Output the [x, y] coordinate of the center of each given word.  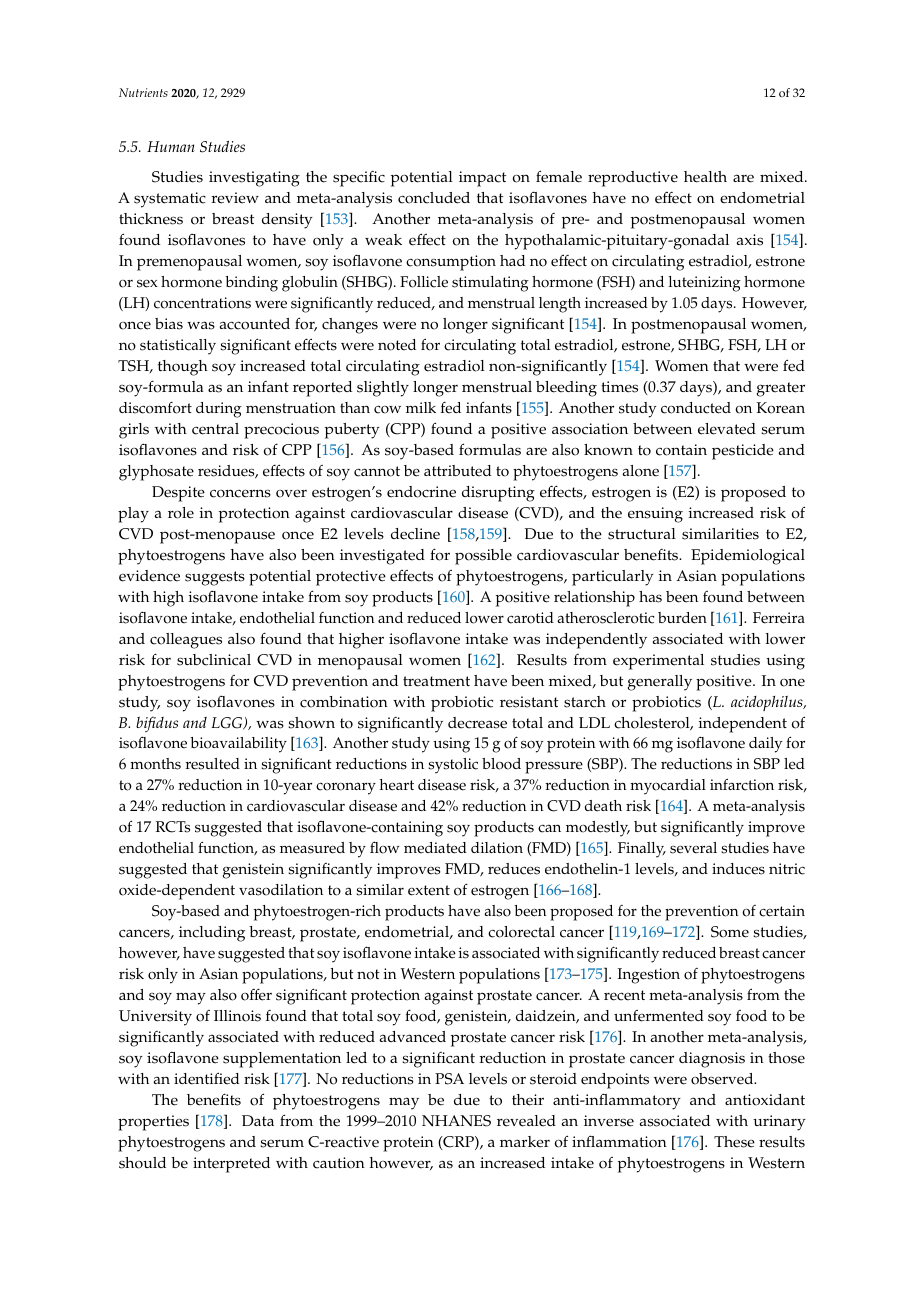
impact [482, 179]
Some [730, 932]
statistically [178, 347]
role [181, 513]
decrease [477, 723]
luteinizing [705, 284]
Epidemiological [748, 557]
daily [765, 745]
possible [483, 557]
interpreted [231, 1165]
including [212, 934]
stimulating [490, 284]
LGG [228, 723]
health [705, 177]
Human [171, 146]
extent [429, 890]
